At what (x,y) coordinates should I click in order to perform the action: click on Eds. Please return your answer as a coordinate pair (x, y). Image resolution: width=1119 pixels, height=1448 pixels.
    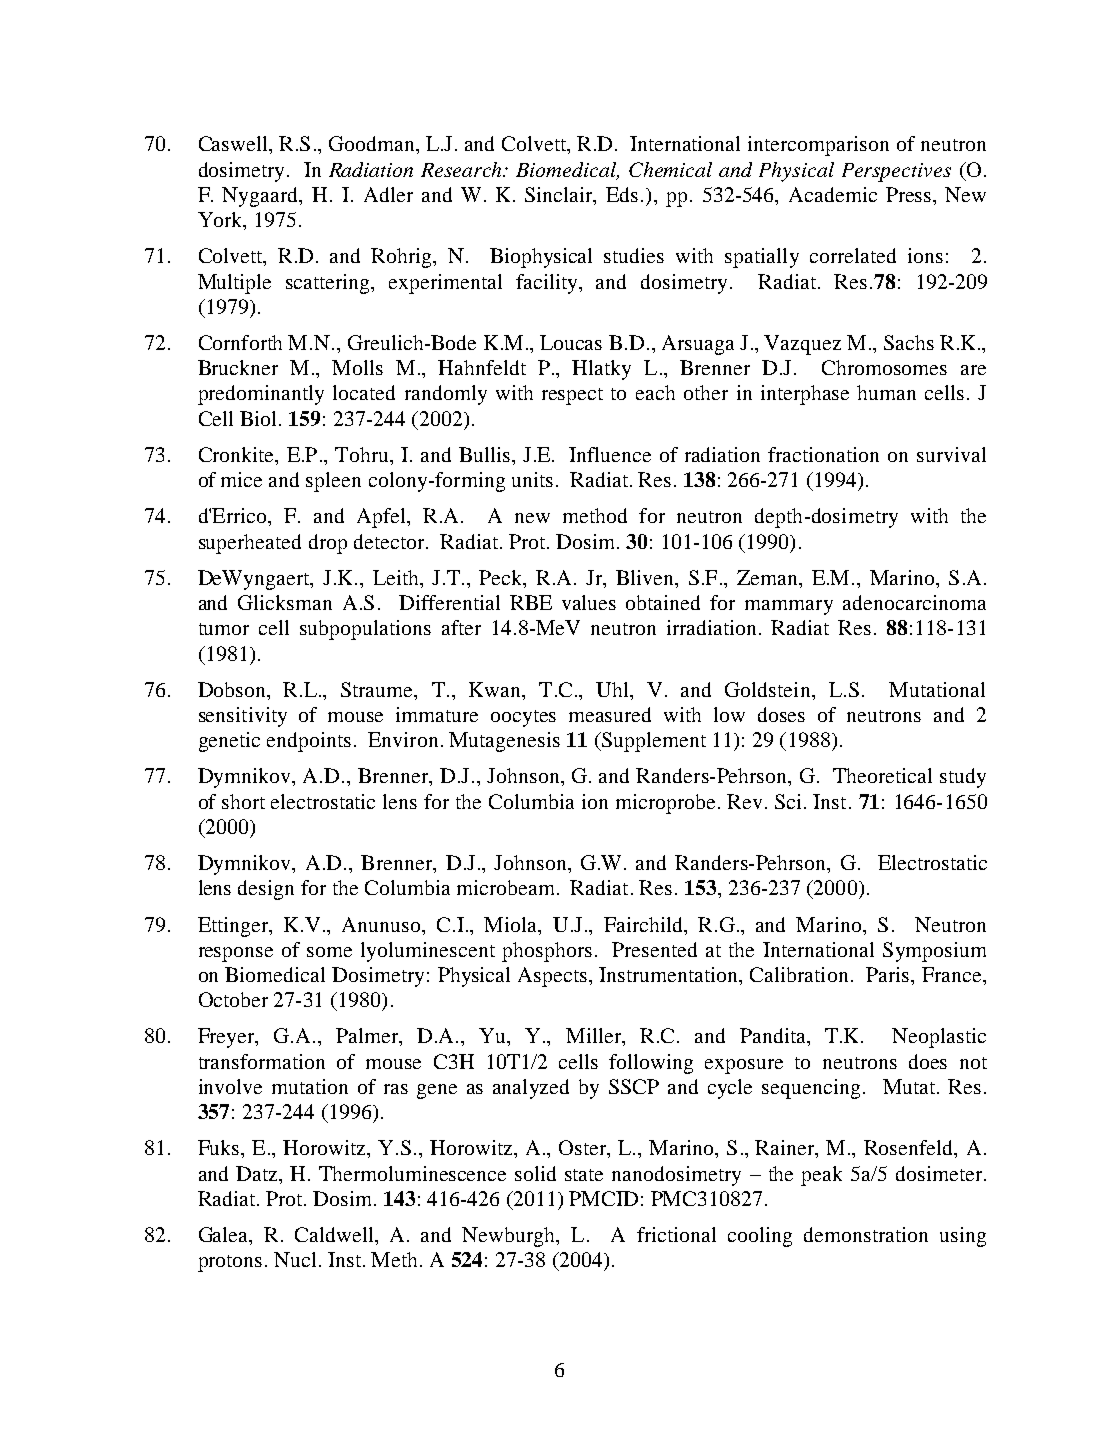
    Looking at the image, I should click on (622, 194).
